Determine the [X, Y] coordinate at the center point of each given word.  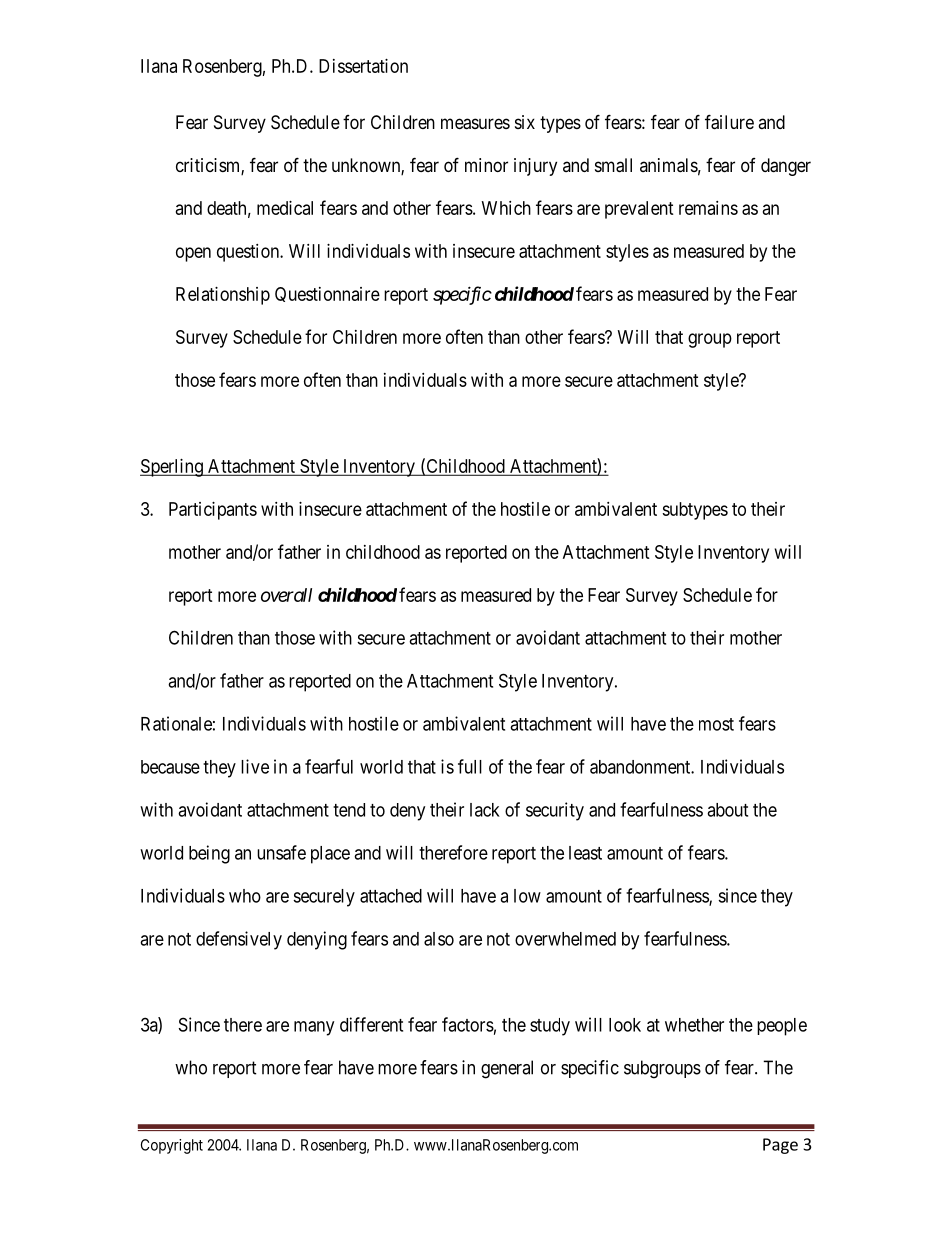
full [470, 766]
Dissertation [363, 66]
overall [286, 595]
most [716, 724]
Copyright [172, 1146]
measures [475, 124]
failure [729, 122]
